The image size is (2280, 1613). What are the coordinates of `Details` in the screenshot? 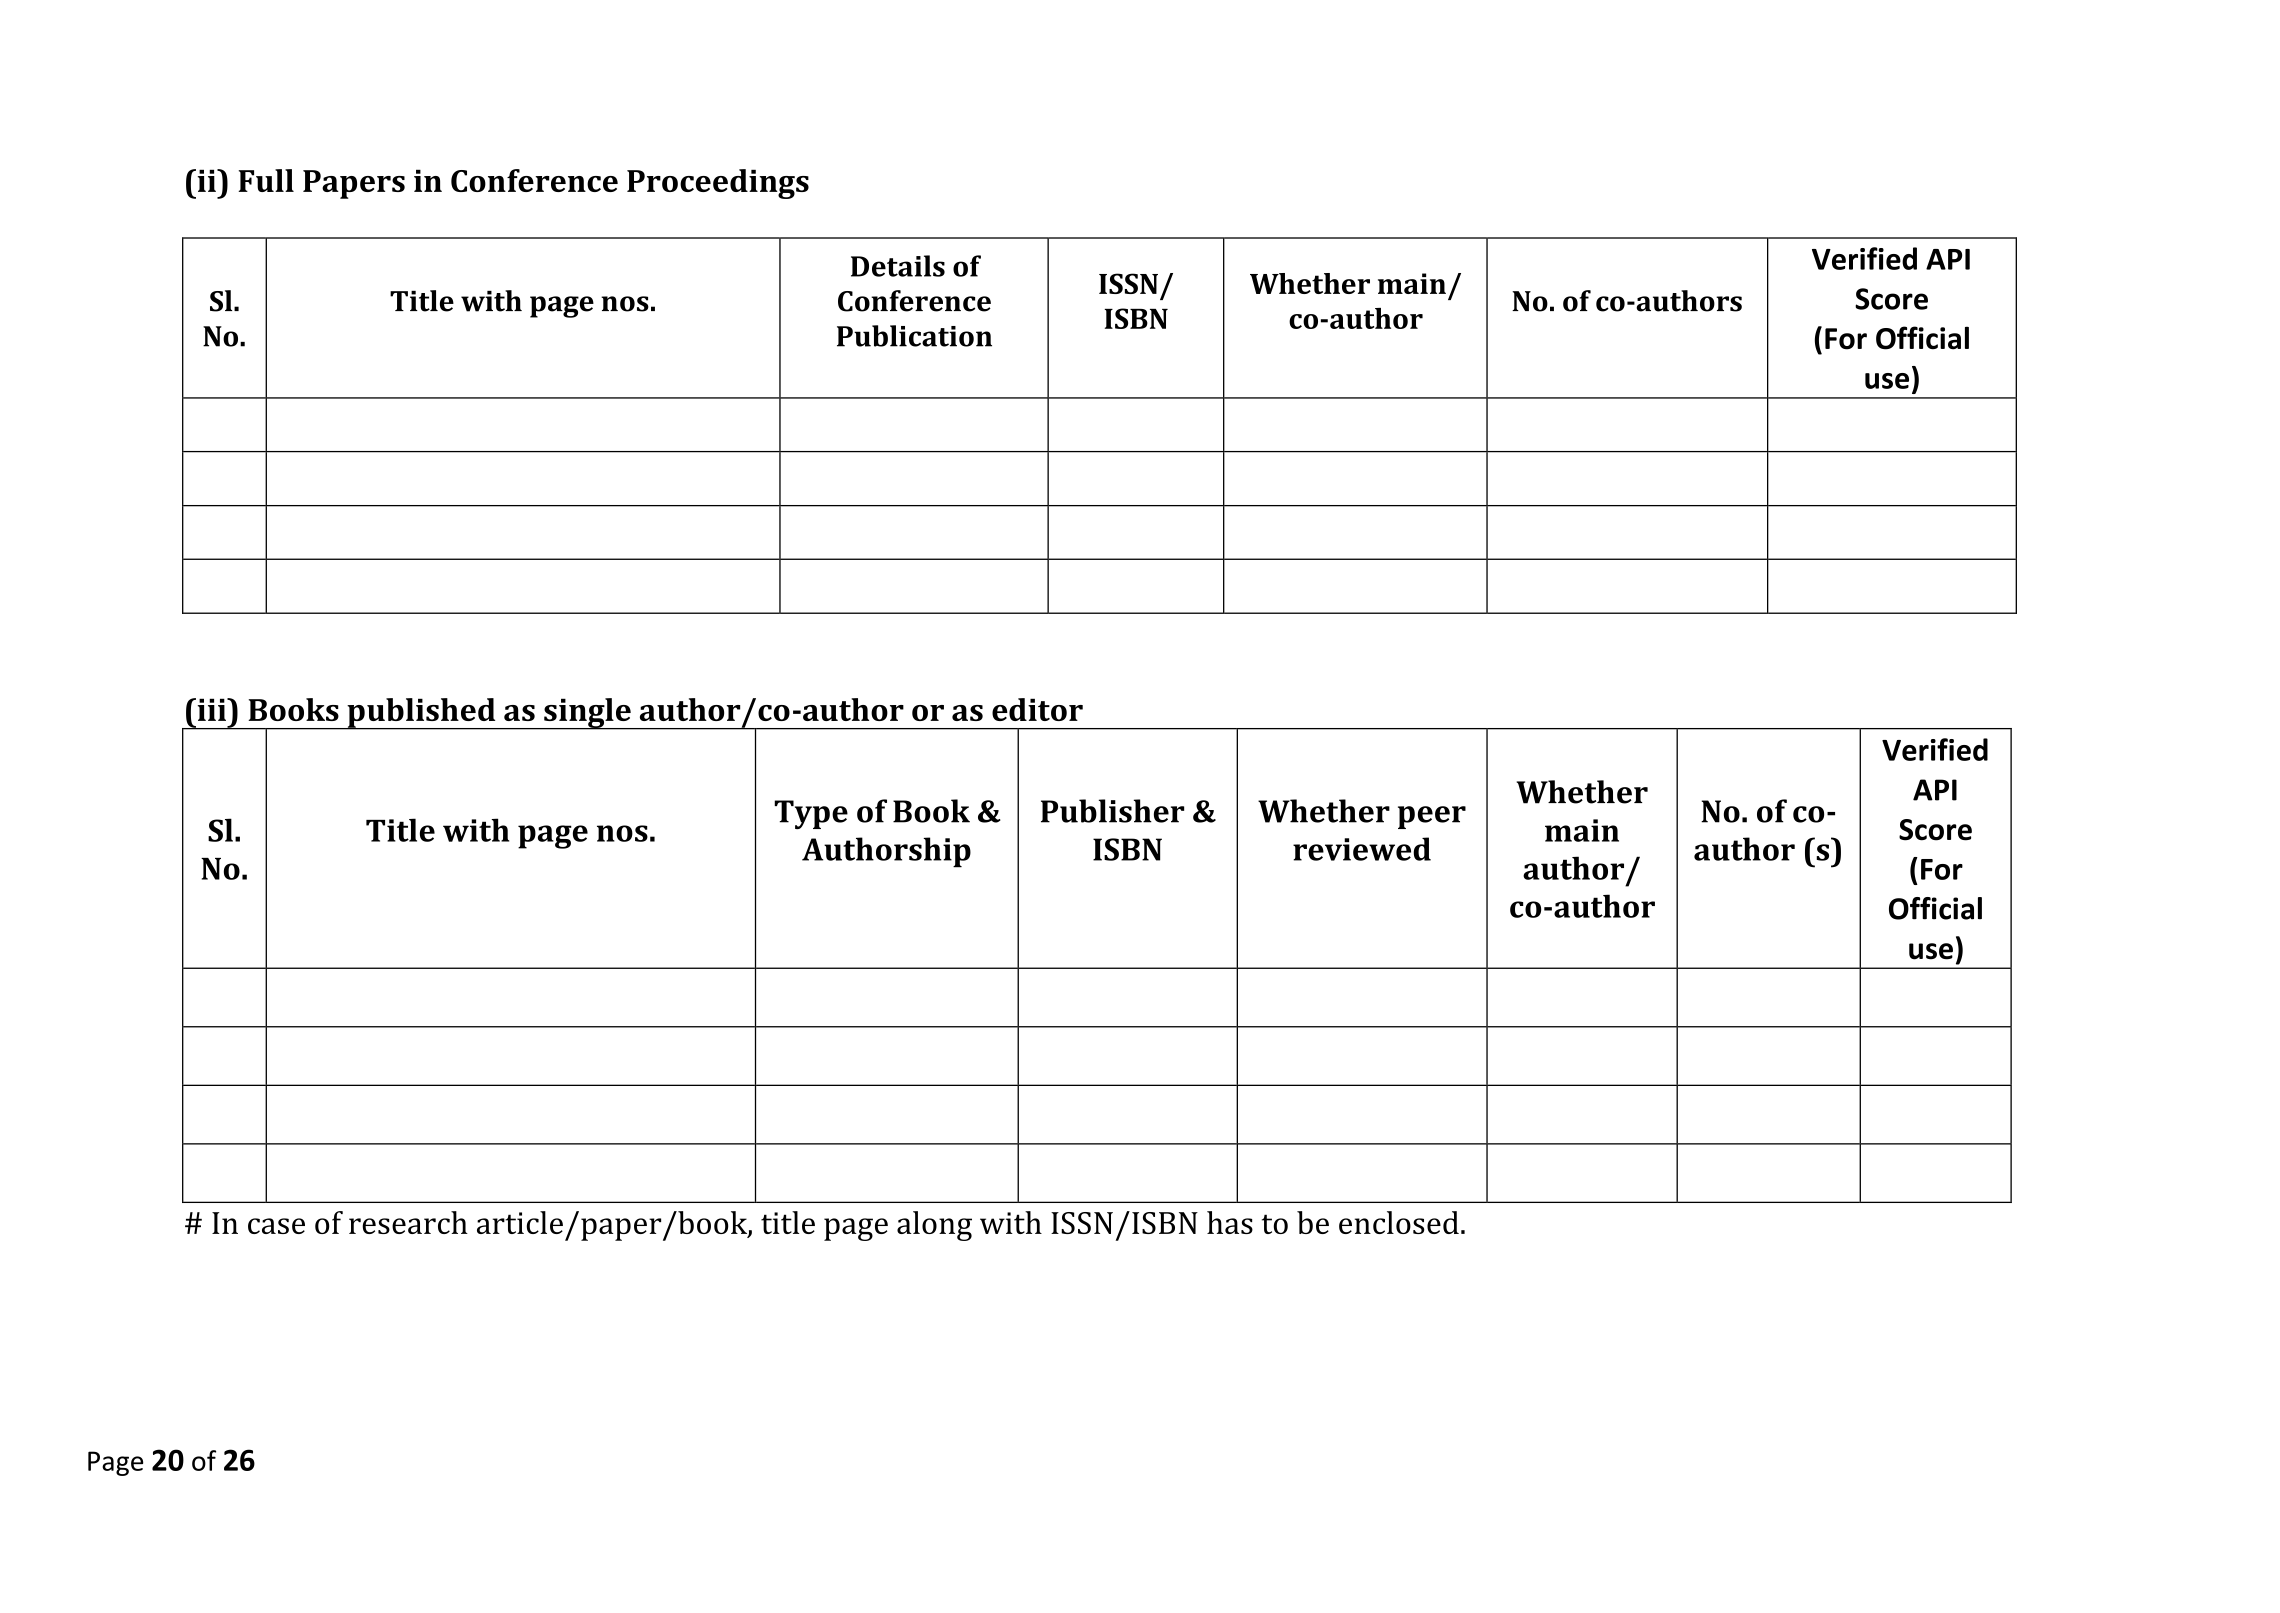 It's located at (898, 266).
